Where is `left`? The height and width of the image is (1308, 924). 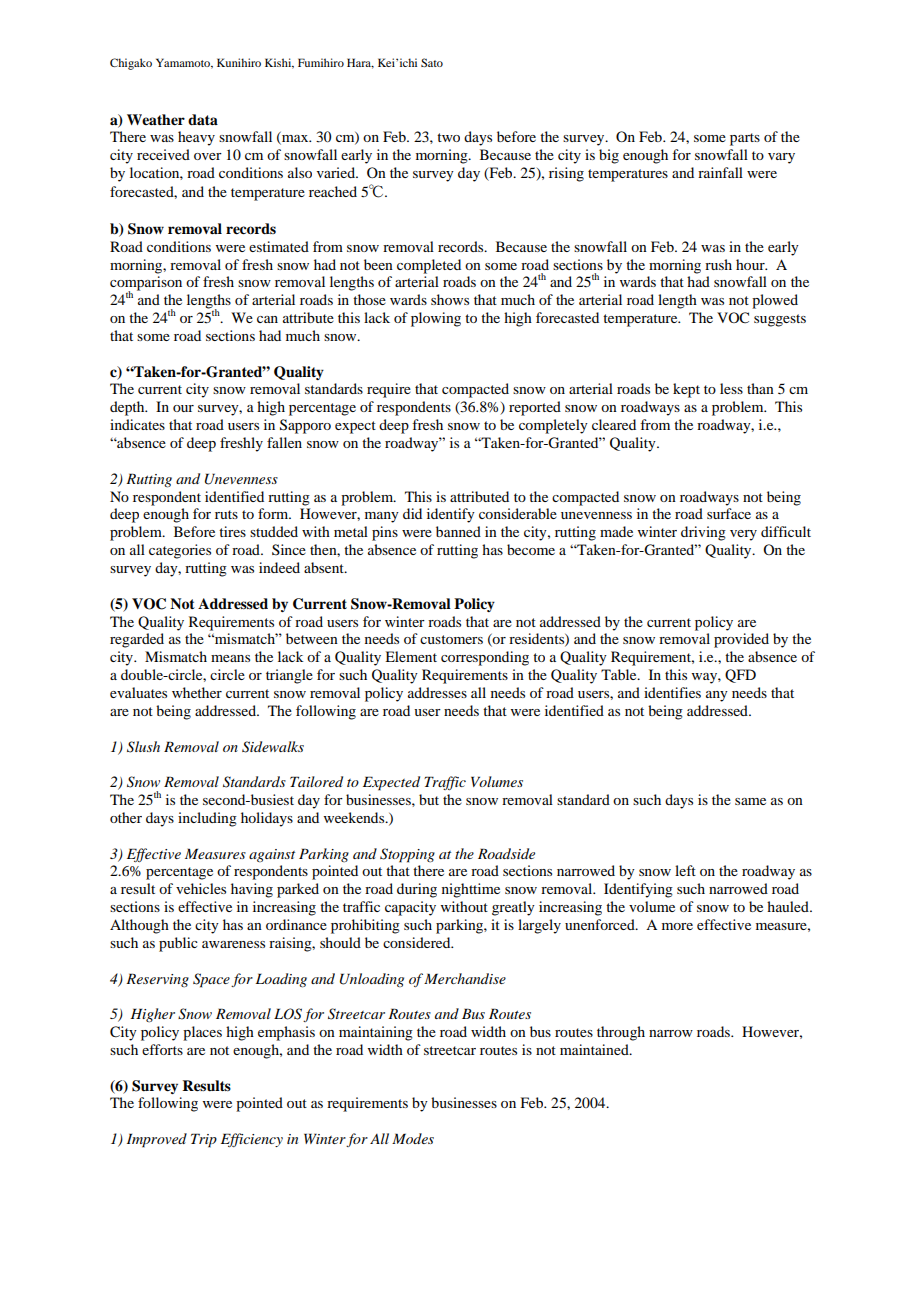 left is located at coordinates (685, 870).
